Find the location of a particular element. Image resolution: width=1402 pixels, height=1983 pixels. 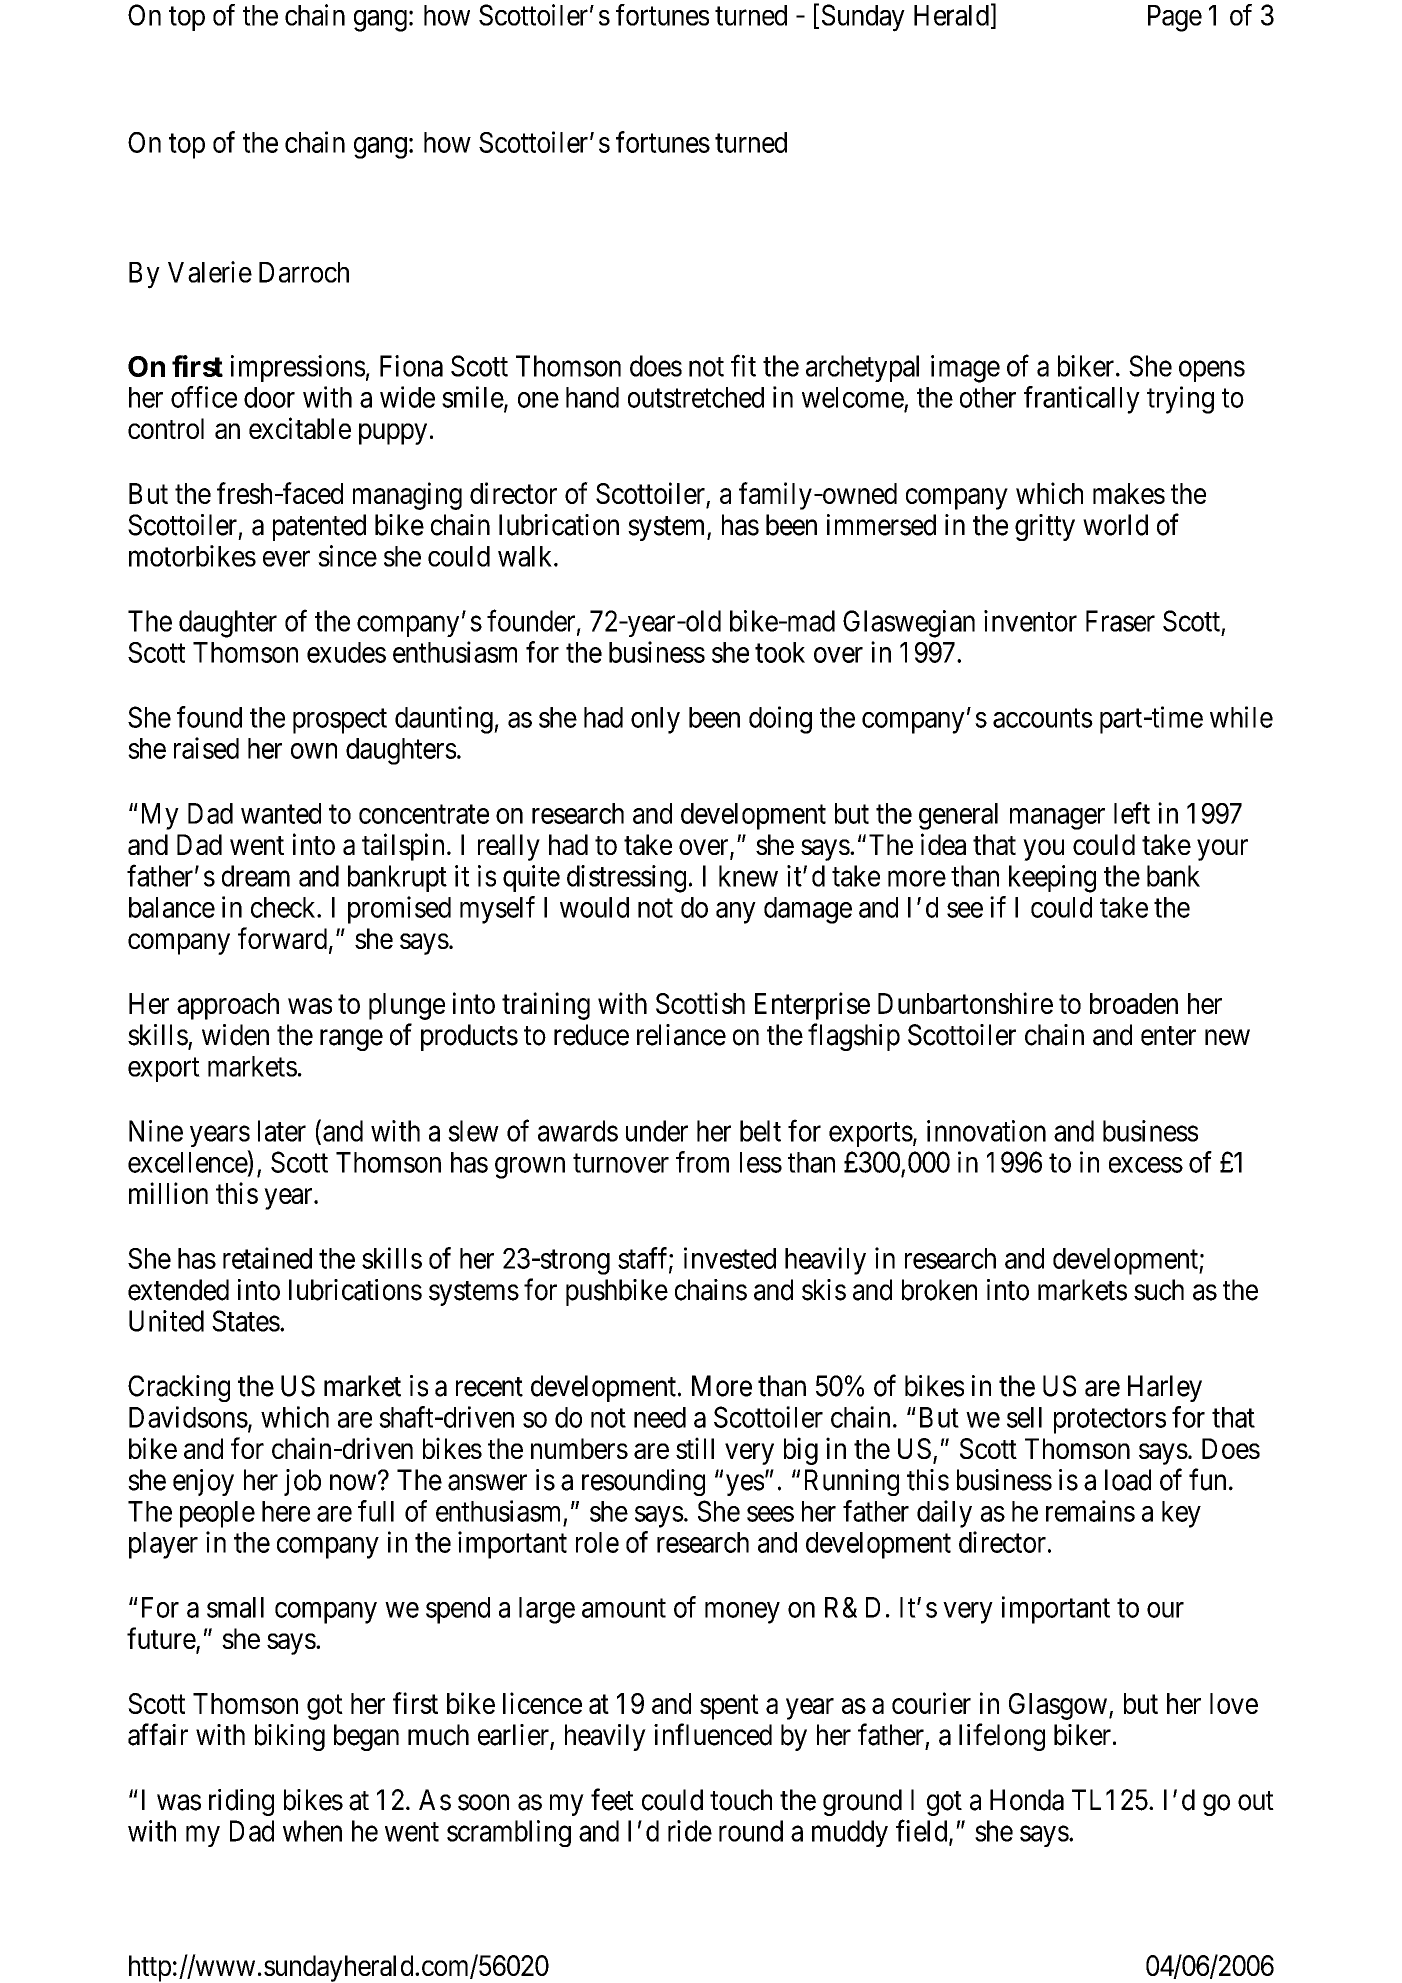

Valerie is located at coordinates (210, 272).
